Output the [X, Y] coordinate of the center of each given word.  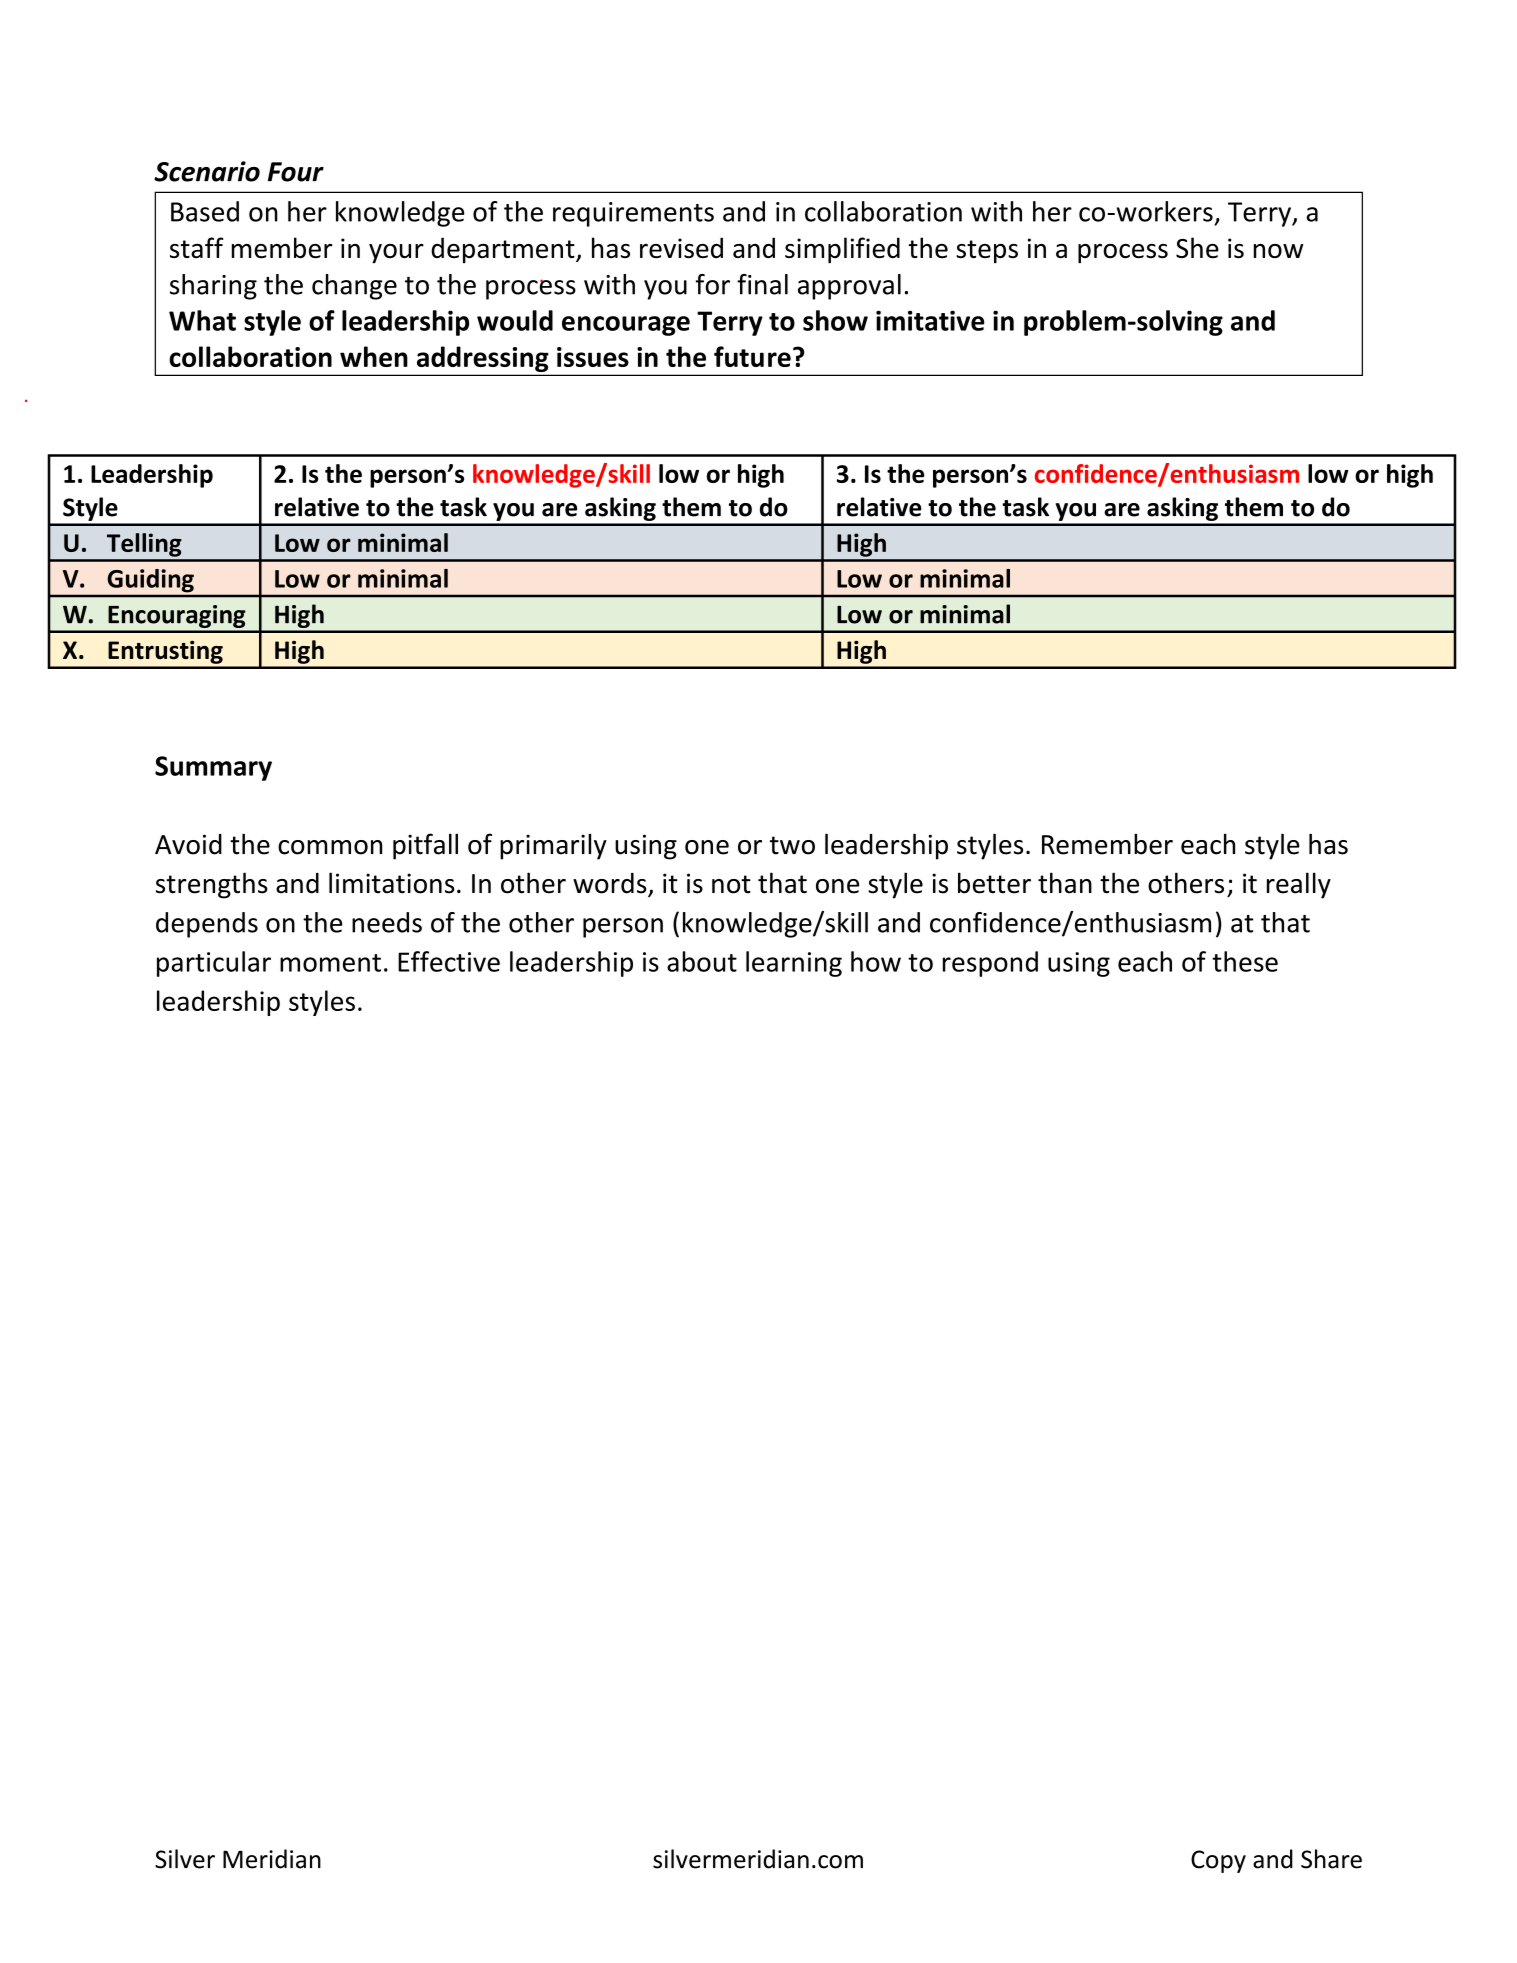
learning [794, 964]
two [792, 845]
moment [330, 963]
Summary [213, 768]
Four [296, 172]
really [1299, 885]
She [1197, 247]
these [1245, 961]
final [762, 284]
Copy [1218, 1861]
